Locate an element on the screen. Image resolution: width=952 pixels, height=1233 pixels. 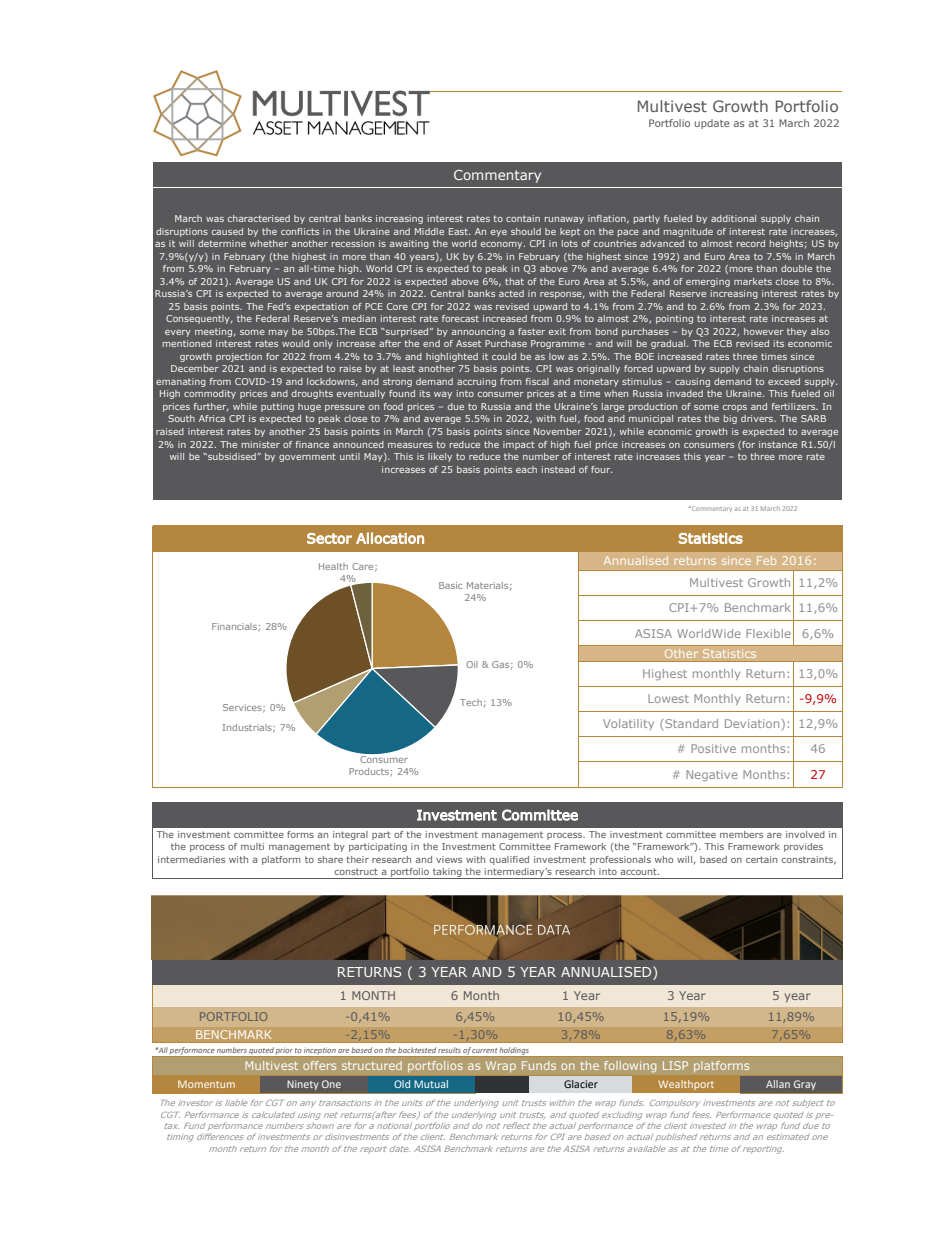
Sector is located at coordinates (329, 538).
